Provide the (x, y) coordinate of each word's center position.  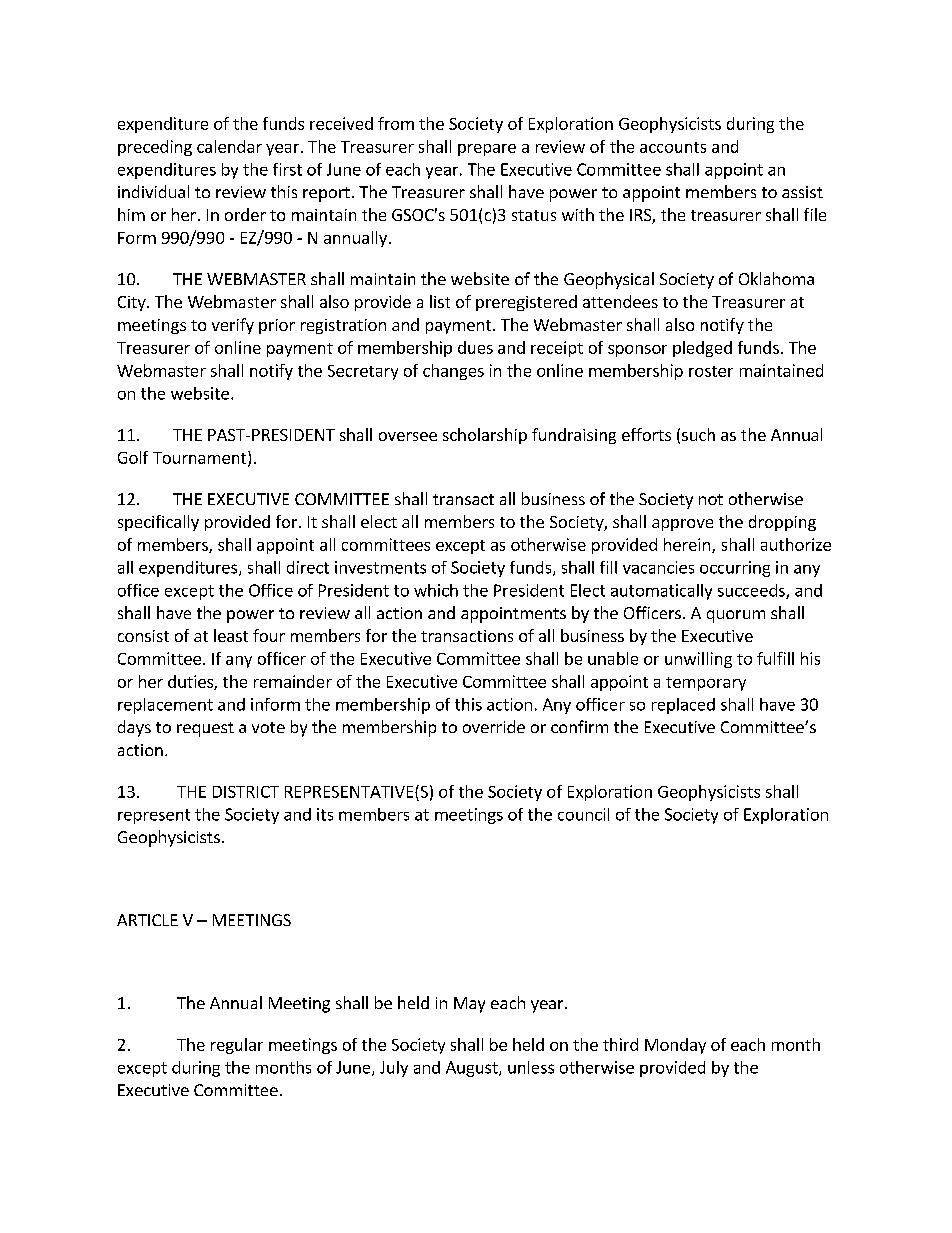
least (231, 635)
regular (237, 1046)
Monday (675, 1046)
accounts (673, 147)
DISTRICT (246, 792)
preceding (155, 148)
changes (453, 372)
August (473, 1069)
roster (711, 371)
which (436, 590)
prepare (487, 150)
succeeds (752, 591)
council (583, 814)
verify (233, 326)
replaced (683, 706)
